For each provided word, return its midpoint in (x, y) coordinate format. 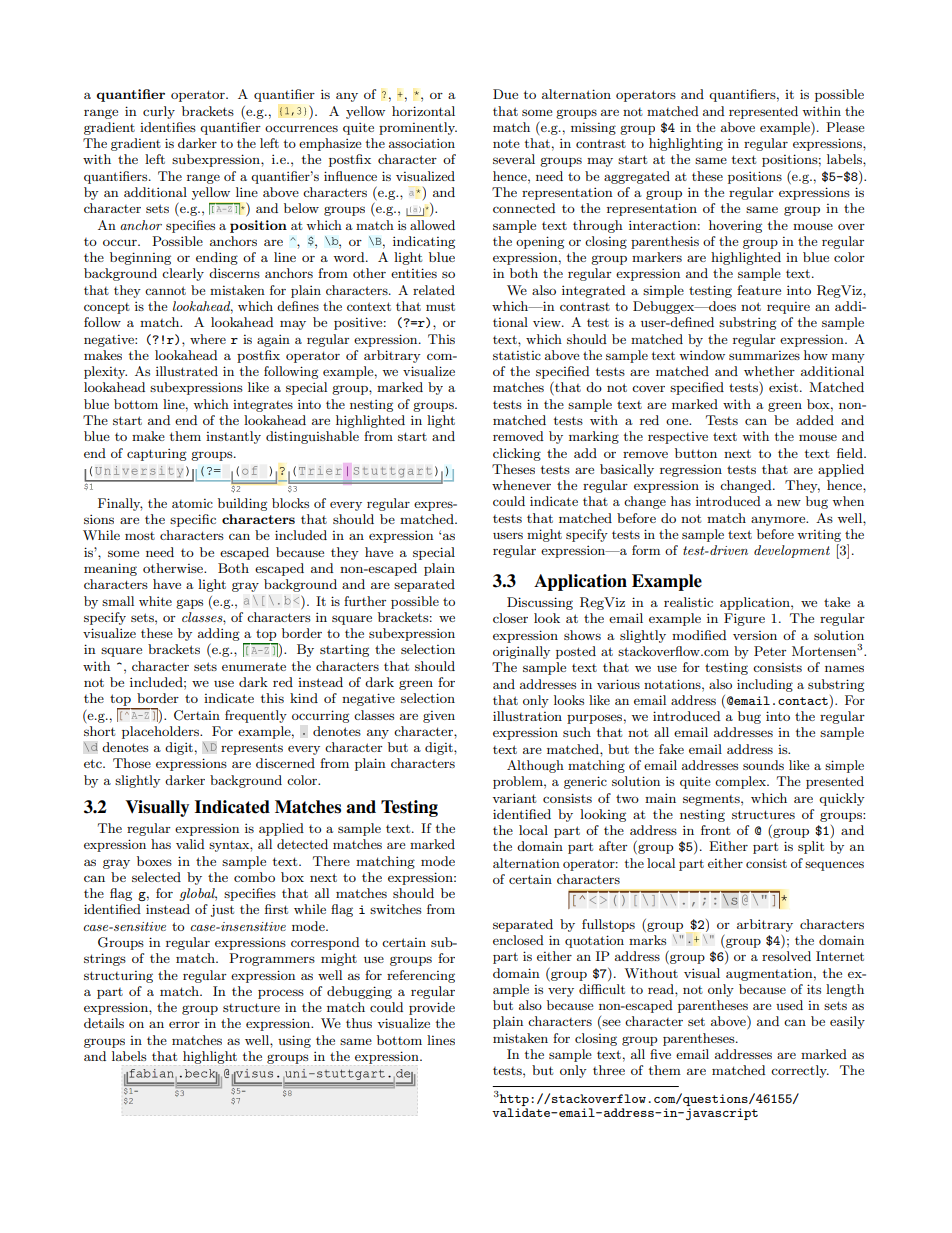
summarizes (764, 355)
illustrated (187, 371)
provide (432, 1008)
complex (742, 782)
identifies (168, 127)
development (792, 551)
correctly (800, 1071)
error (184, 1024)
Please (845, 127)
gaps (189, 604)
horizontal (423, 111)
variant (514, 798)
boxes (154, 861)
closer (510, 618)
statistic (517, 355)
